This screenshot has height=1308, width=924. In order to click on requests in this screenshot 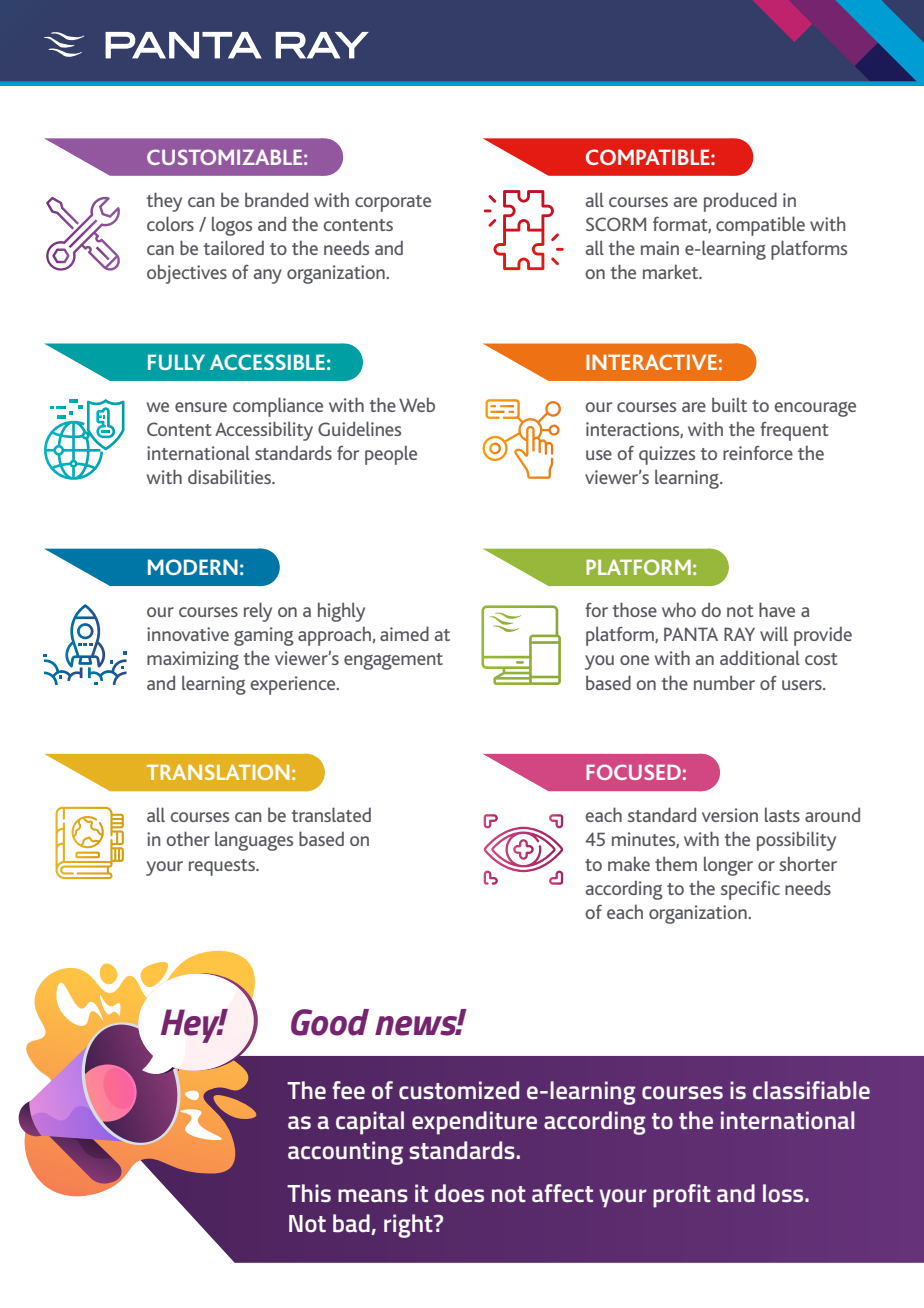, I will do `click(223, 867)`.
